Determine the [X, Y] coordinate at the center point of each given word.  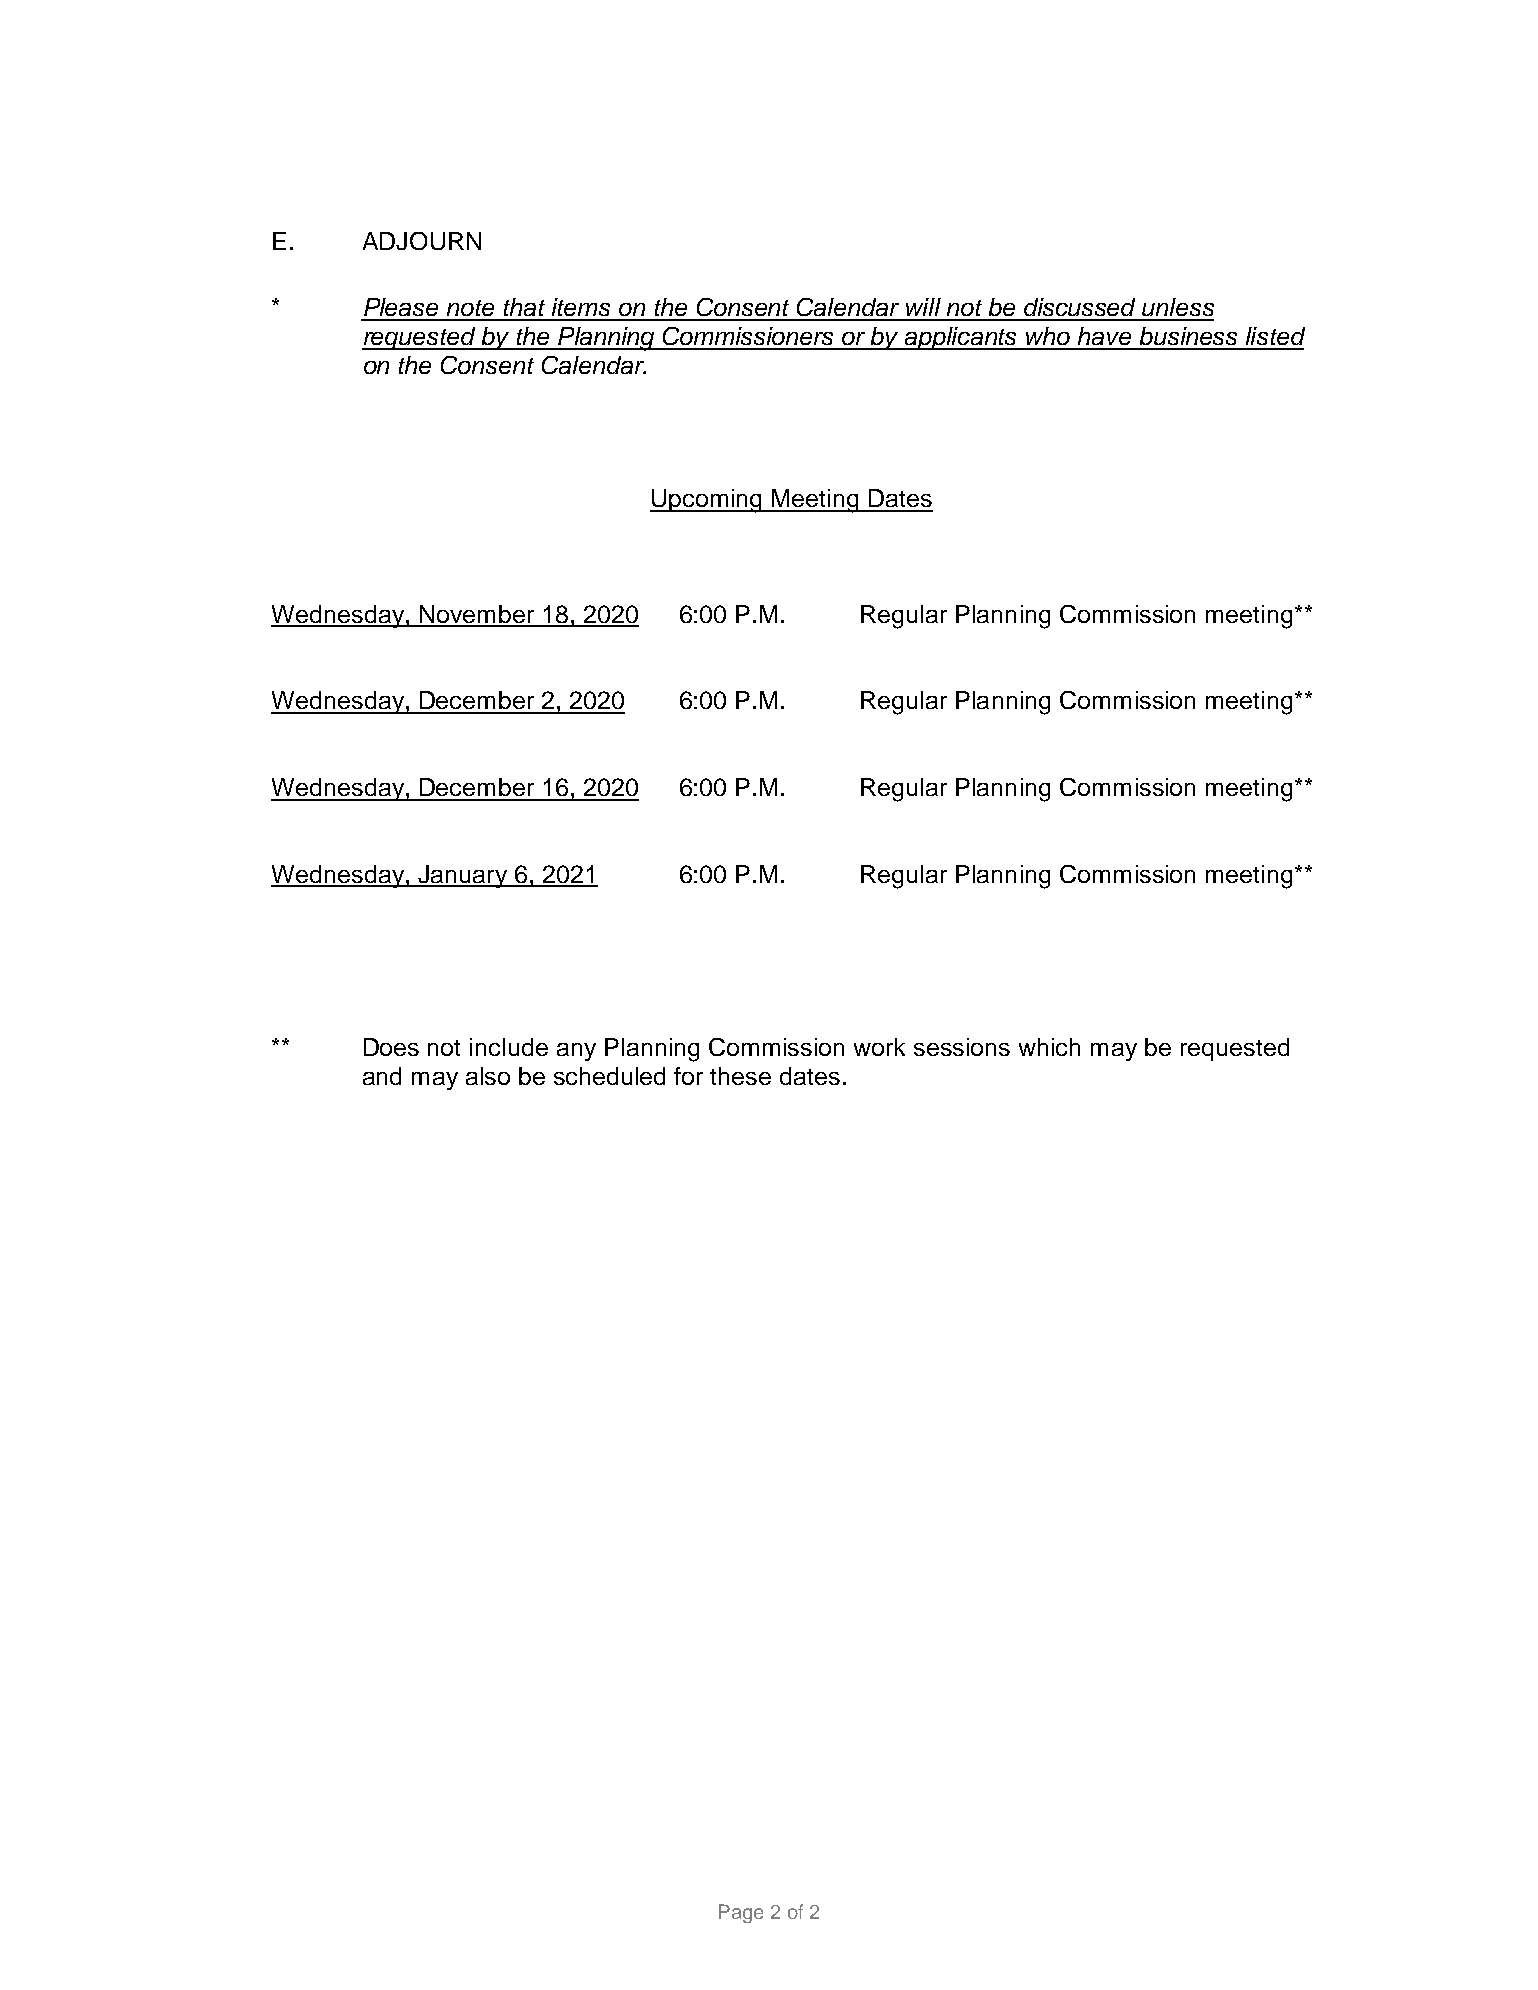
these [740, 1076]
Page [741, 1913]
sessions [962, 1047]
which [1049, 1047]
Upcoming [707, 501]
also [488, 1076]
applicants [961, 338]
